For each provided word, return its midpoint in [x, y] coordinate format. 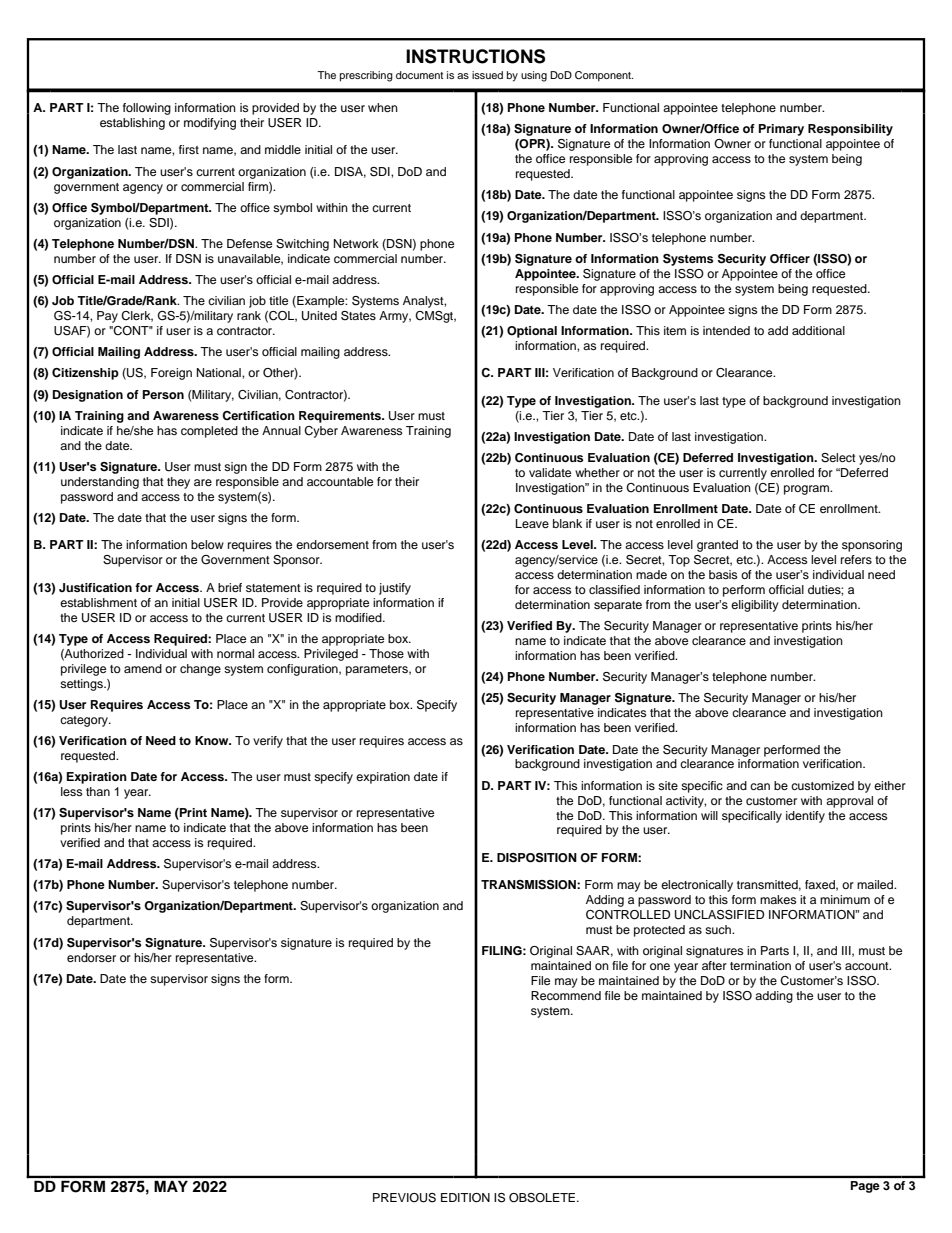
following [147, 109]
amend [143, 668]
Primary [781, 130]
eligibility [755, 606]
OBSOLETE [543, 1198]
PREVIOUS [404, 1198]
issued [487, 75]
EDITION [465, 1198]
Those [386, 653]
